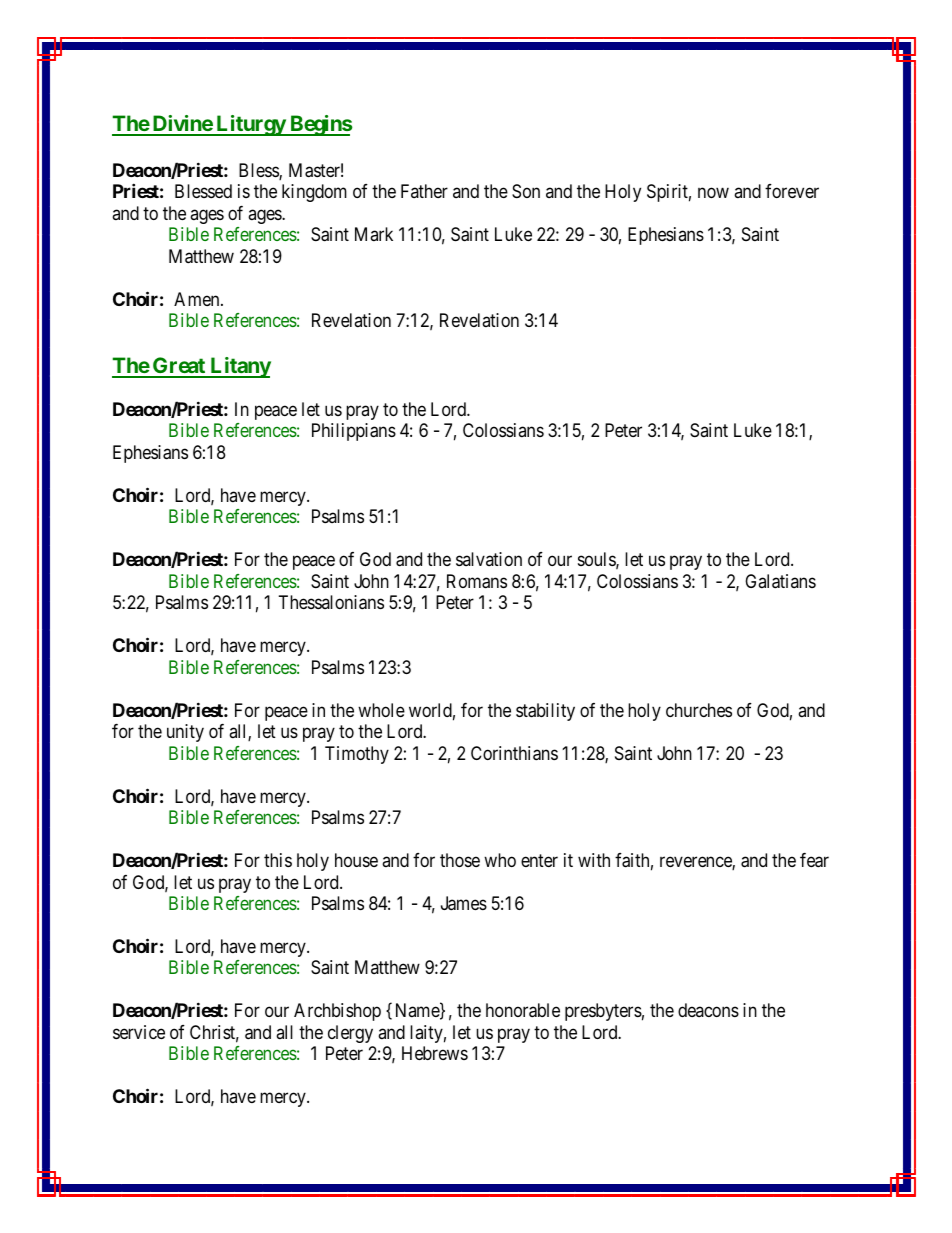  I want to click on Litany, so click(239, 367).
